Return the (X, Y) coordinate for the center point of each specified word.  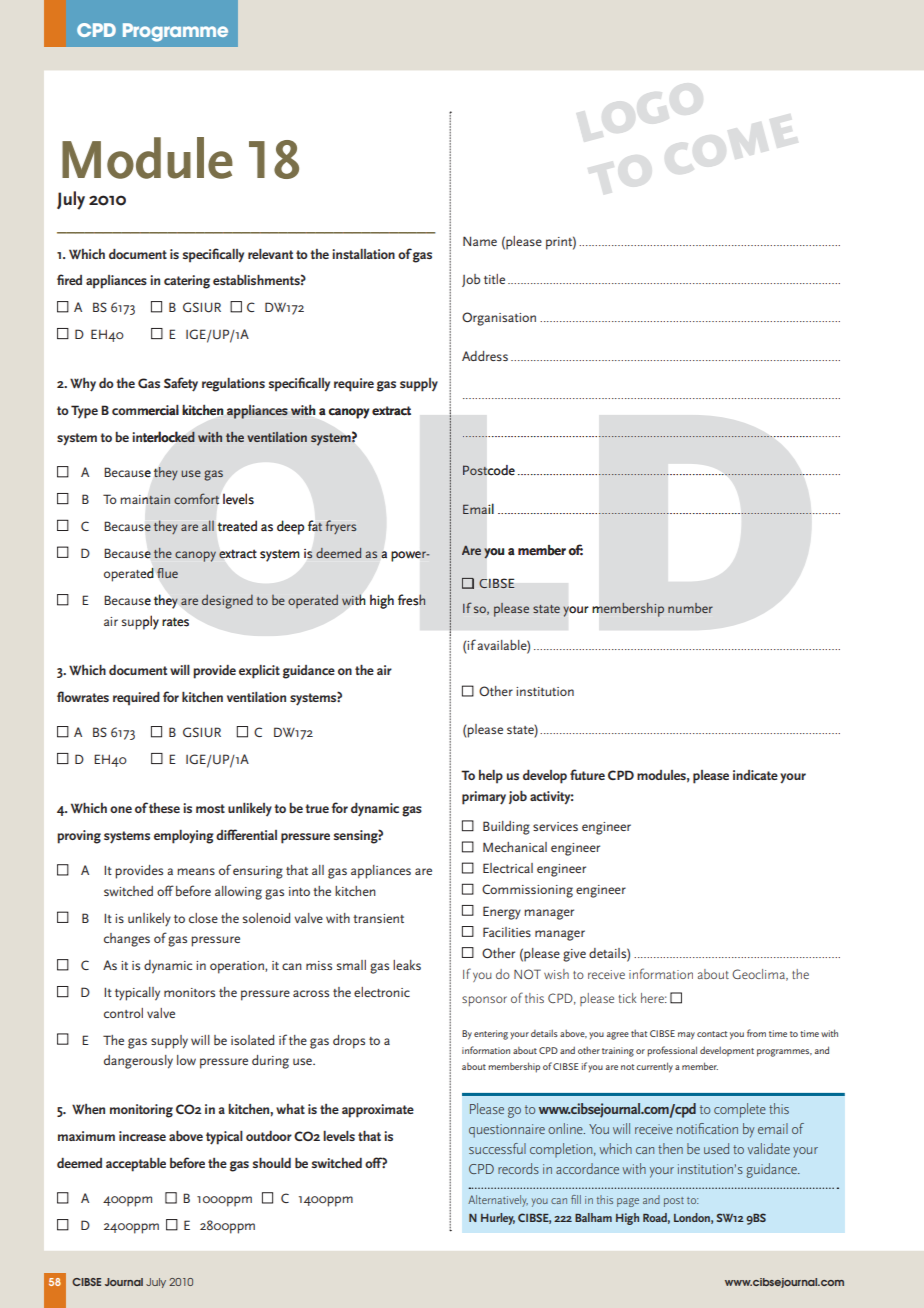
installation (363, 254)
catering (187, 282)
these (164, 808)
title (494, 279)
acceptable (136, 1165)
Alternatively (498, 1201)
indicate (755, 775)
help (491, 777)
